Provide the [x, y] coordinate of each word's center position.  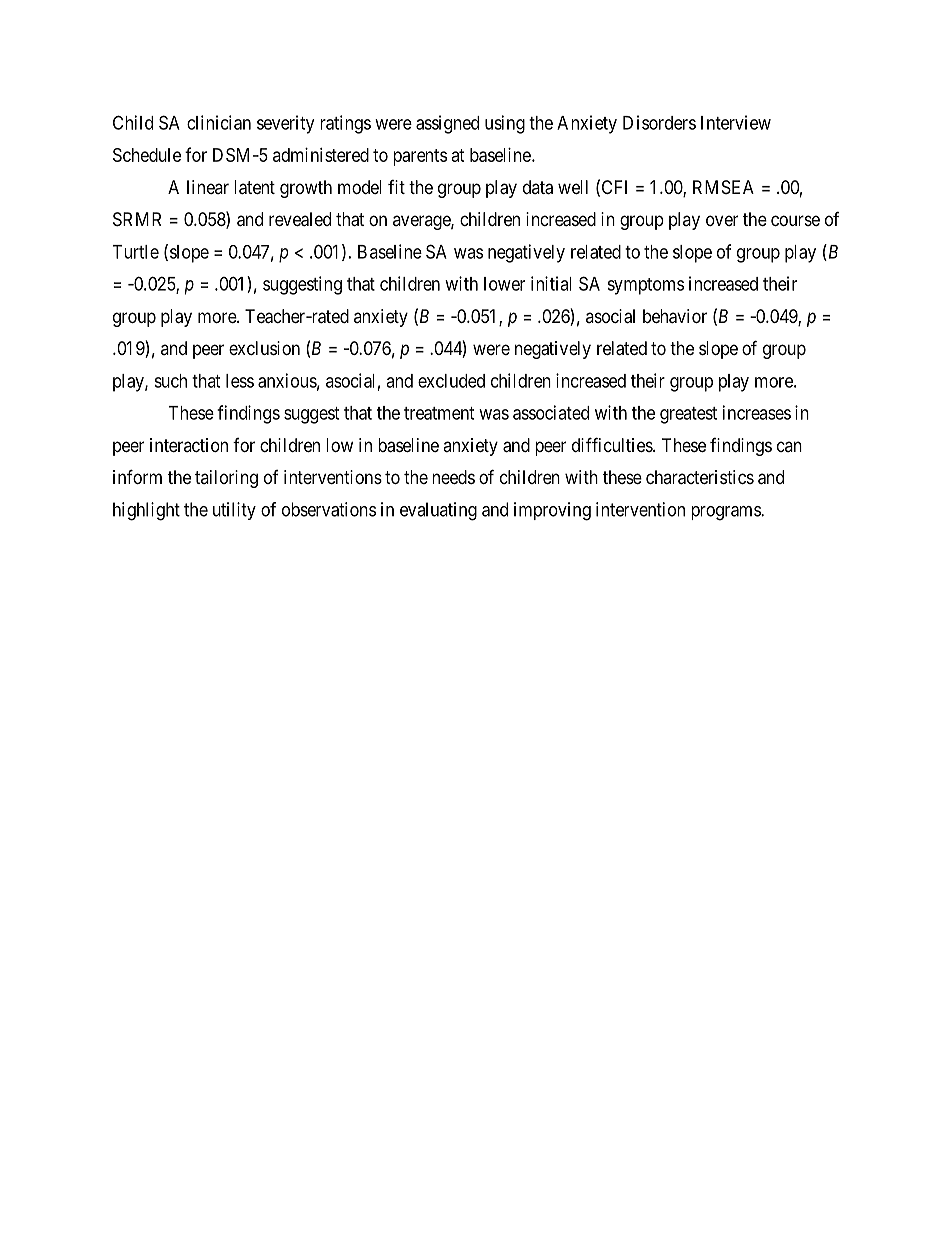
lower [504, 284]
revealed [300, 219]
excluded [451, 381]
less [240, 381]
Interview [736, 122]
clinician [219, 122]
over [722, 220]
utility [234, 511]
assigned [447, 124]
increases [757, 412]
